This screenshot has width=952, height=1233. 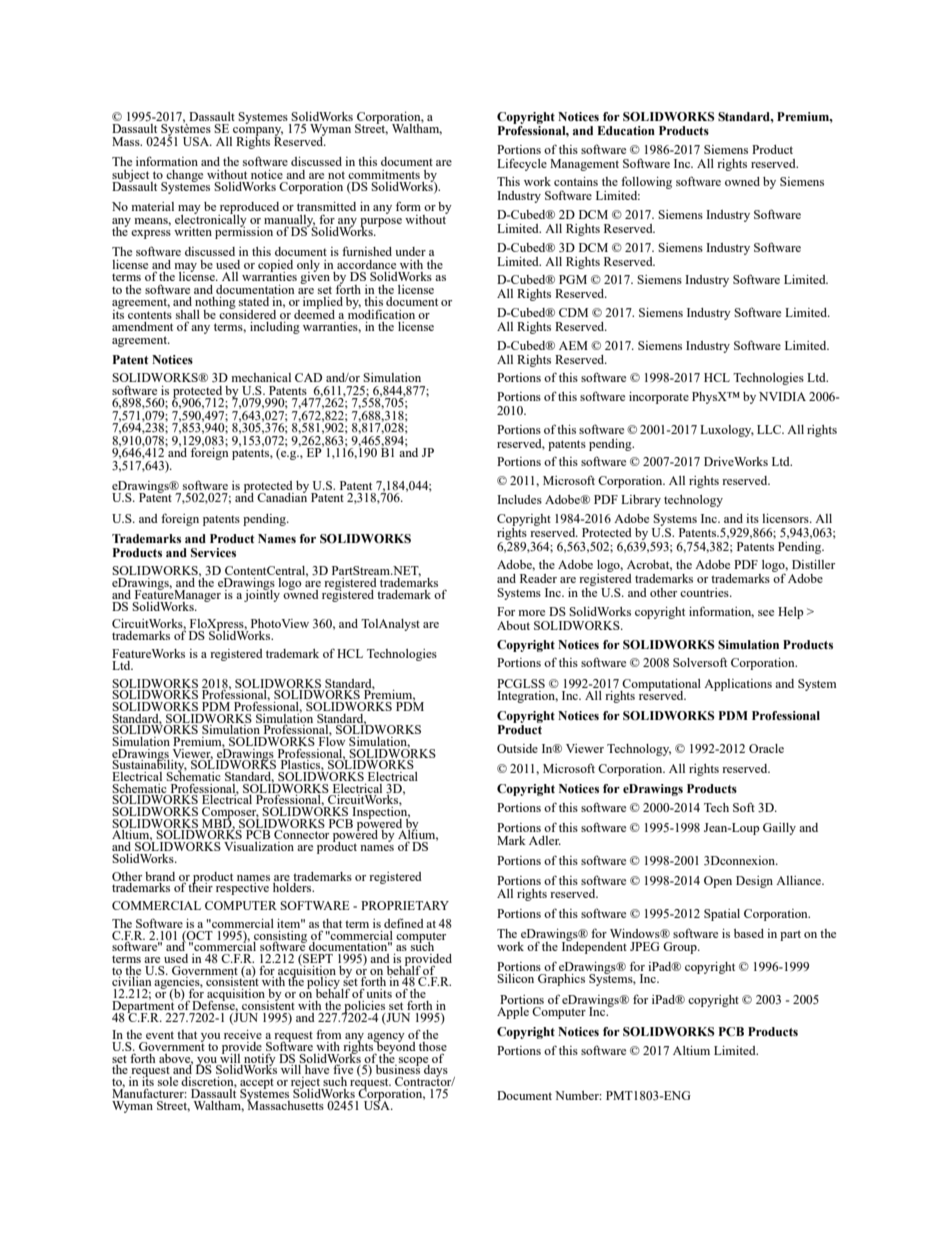 I want to click on following, so click(x=645, y=184).
